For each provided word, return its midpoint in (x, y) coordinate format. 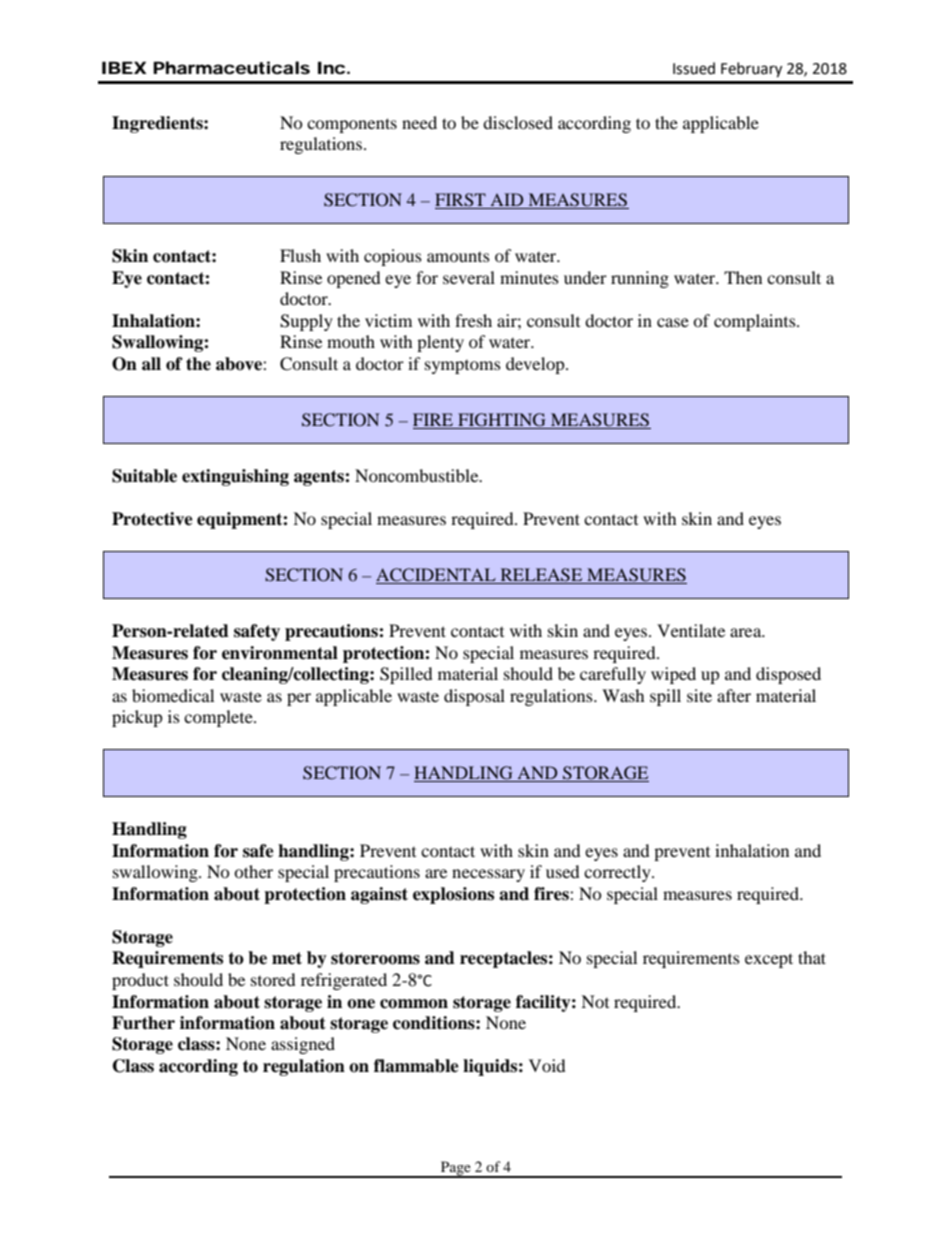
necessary (488, 875)
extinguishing (235, 477)
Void (547, 1065)
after (734, 695)
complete (219, 718)
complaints (756, 322)
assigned (303, 1045)
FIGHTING (502, 421)
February (751, 70)
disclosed (518, 122)
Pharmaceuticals (231, 67)
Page (455, 1169)
